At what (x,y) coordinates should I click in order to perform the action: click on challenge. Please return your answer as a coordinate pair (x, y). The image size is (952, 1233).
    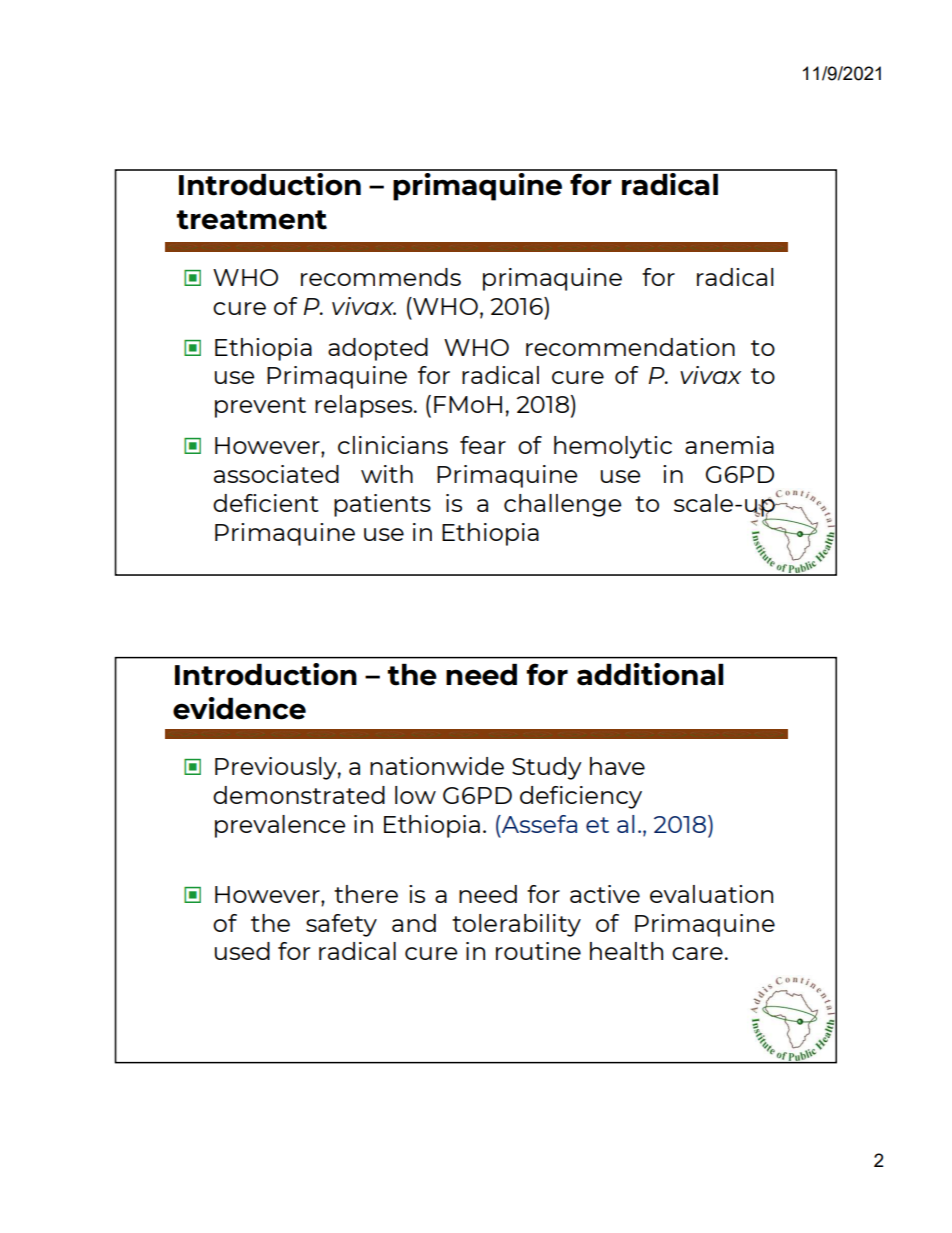
    Looking at the image, I should click on (563, 505).
